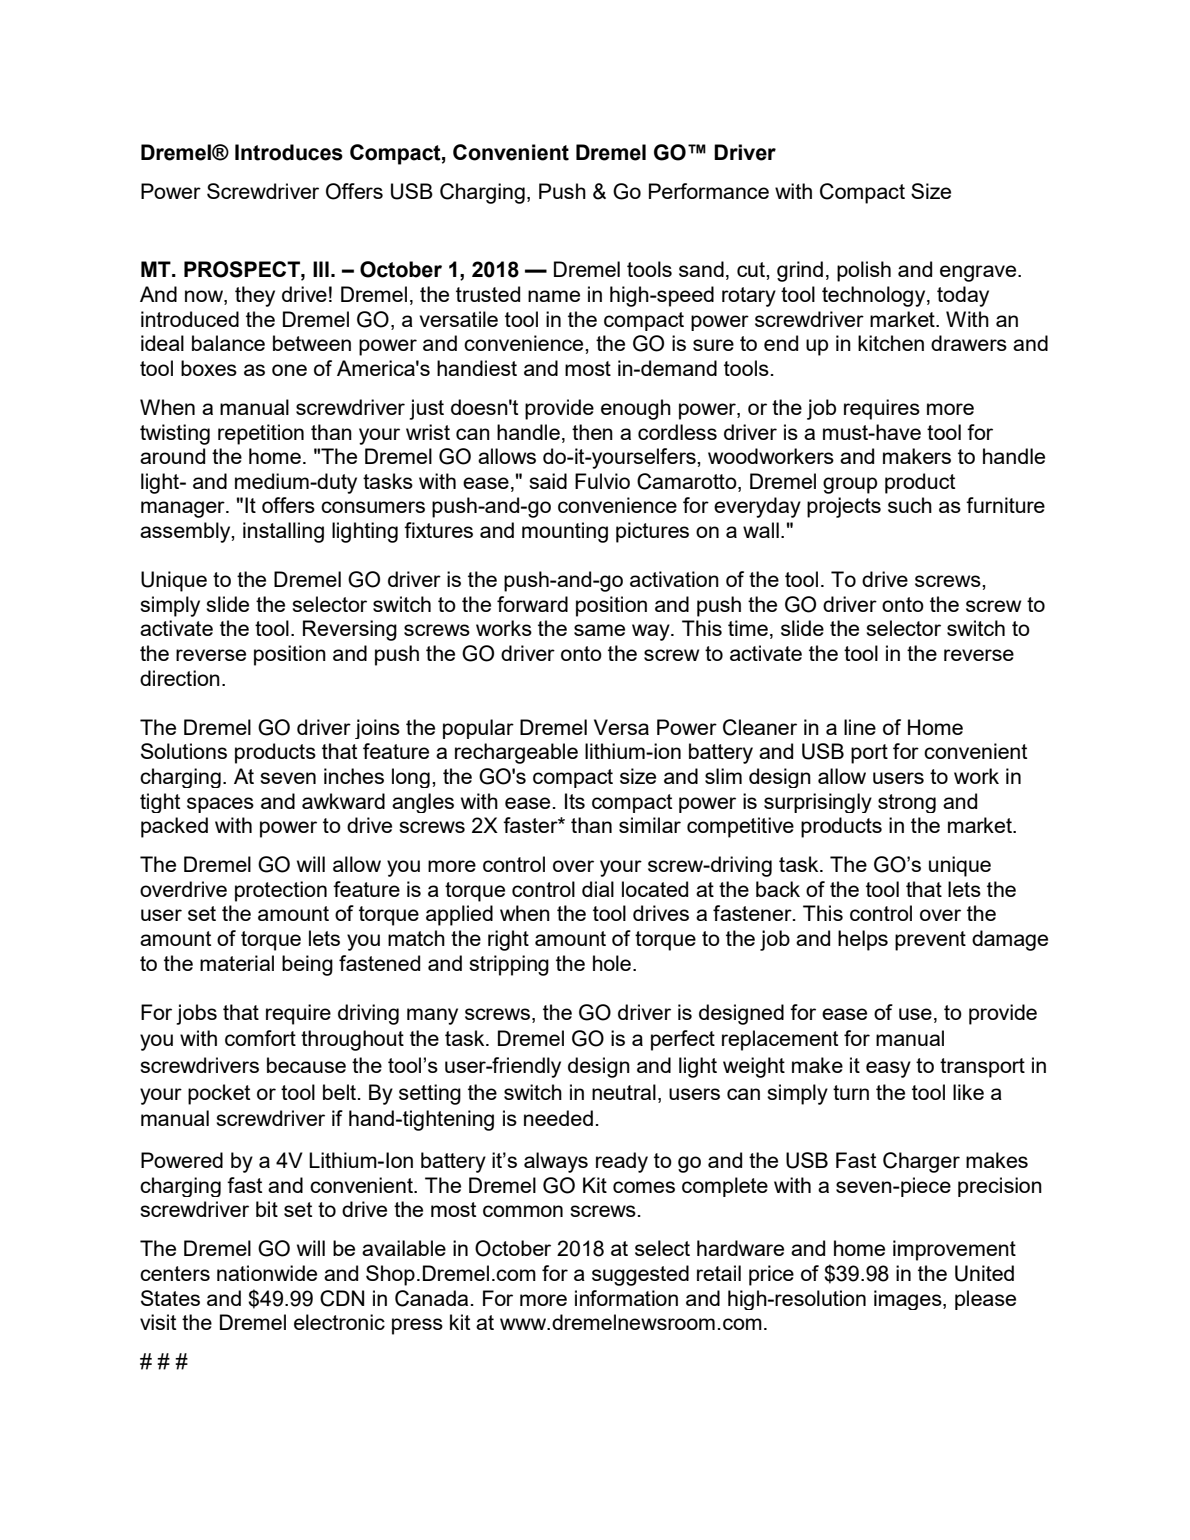 This screenshot has height=1540, width=1190. Describe the element at coordinates (289, 152) in the screenshot. I see `Introduces` at that location.
